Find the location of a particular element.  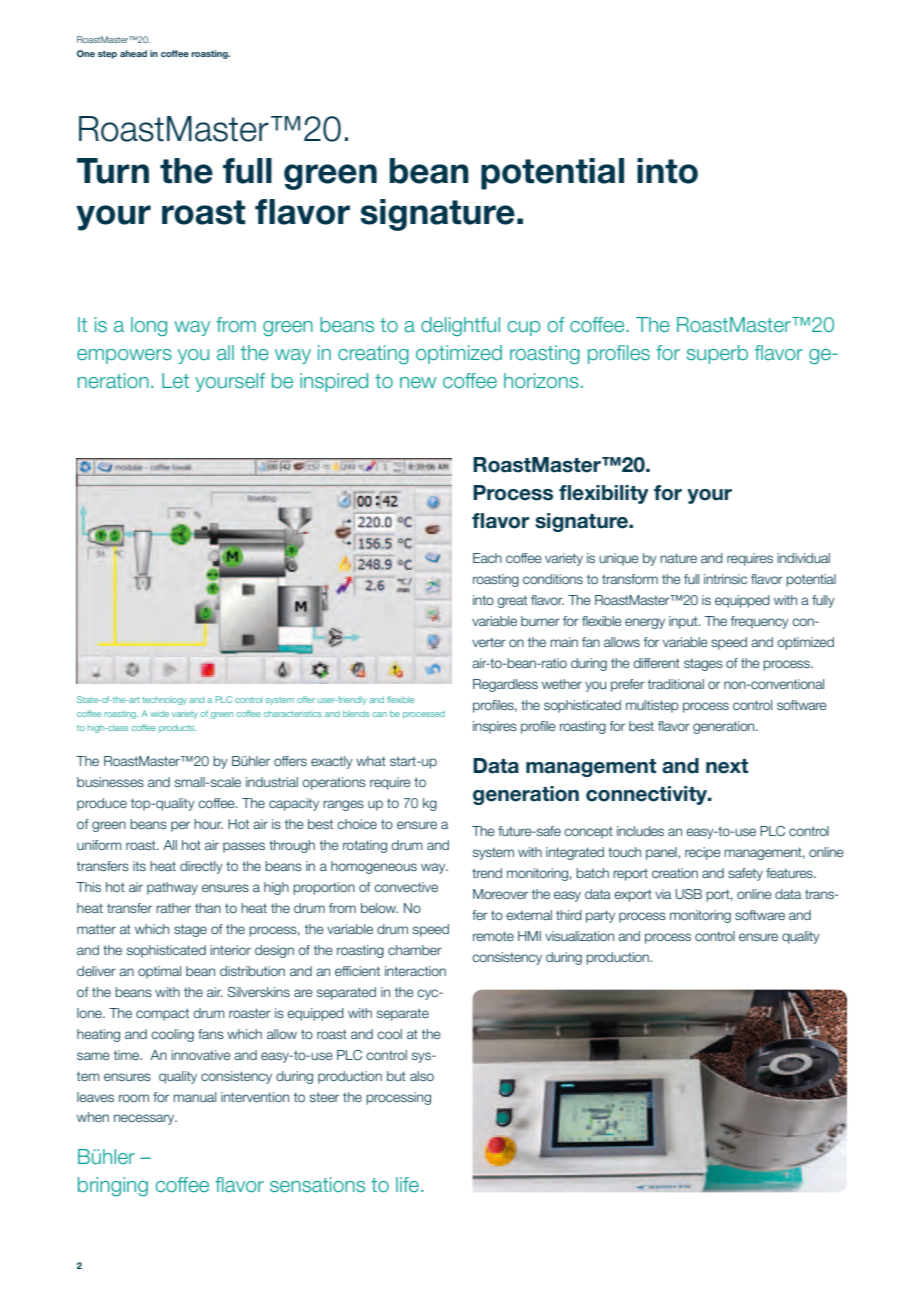

necessary is located at coordinates (145, 1119).
